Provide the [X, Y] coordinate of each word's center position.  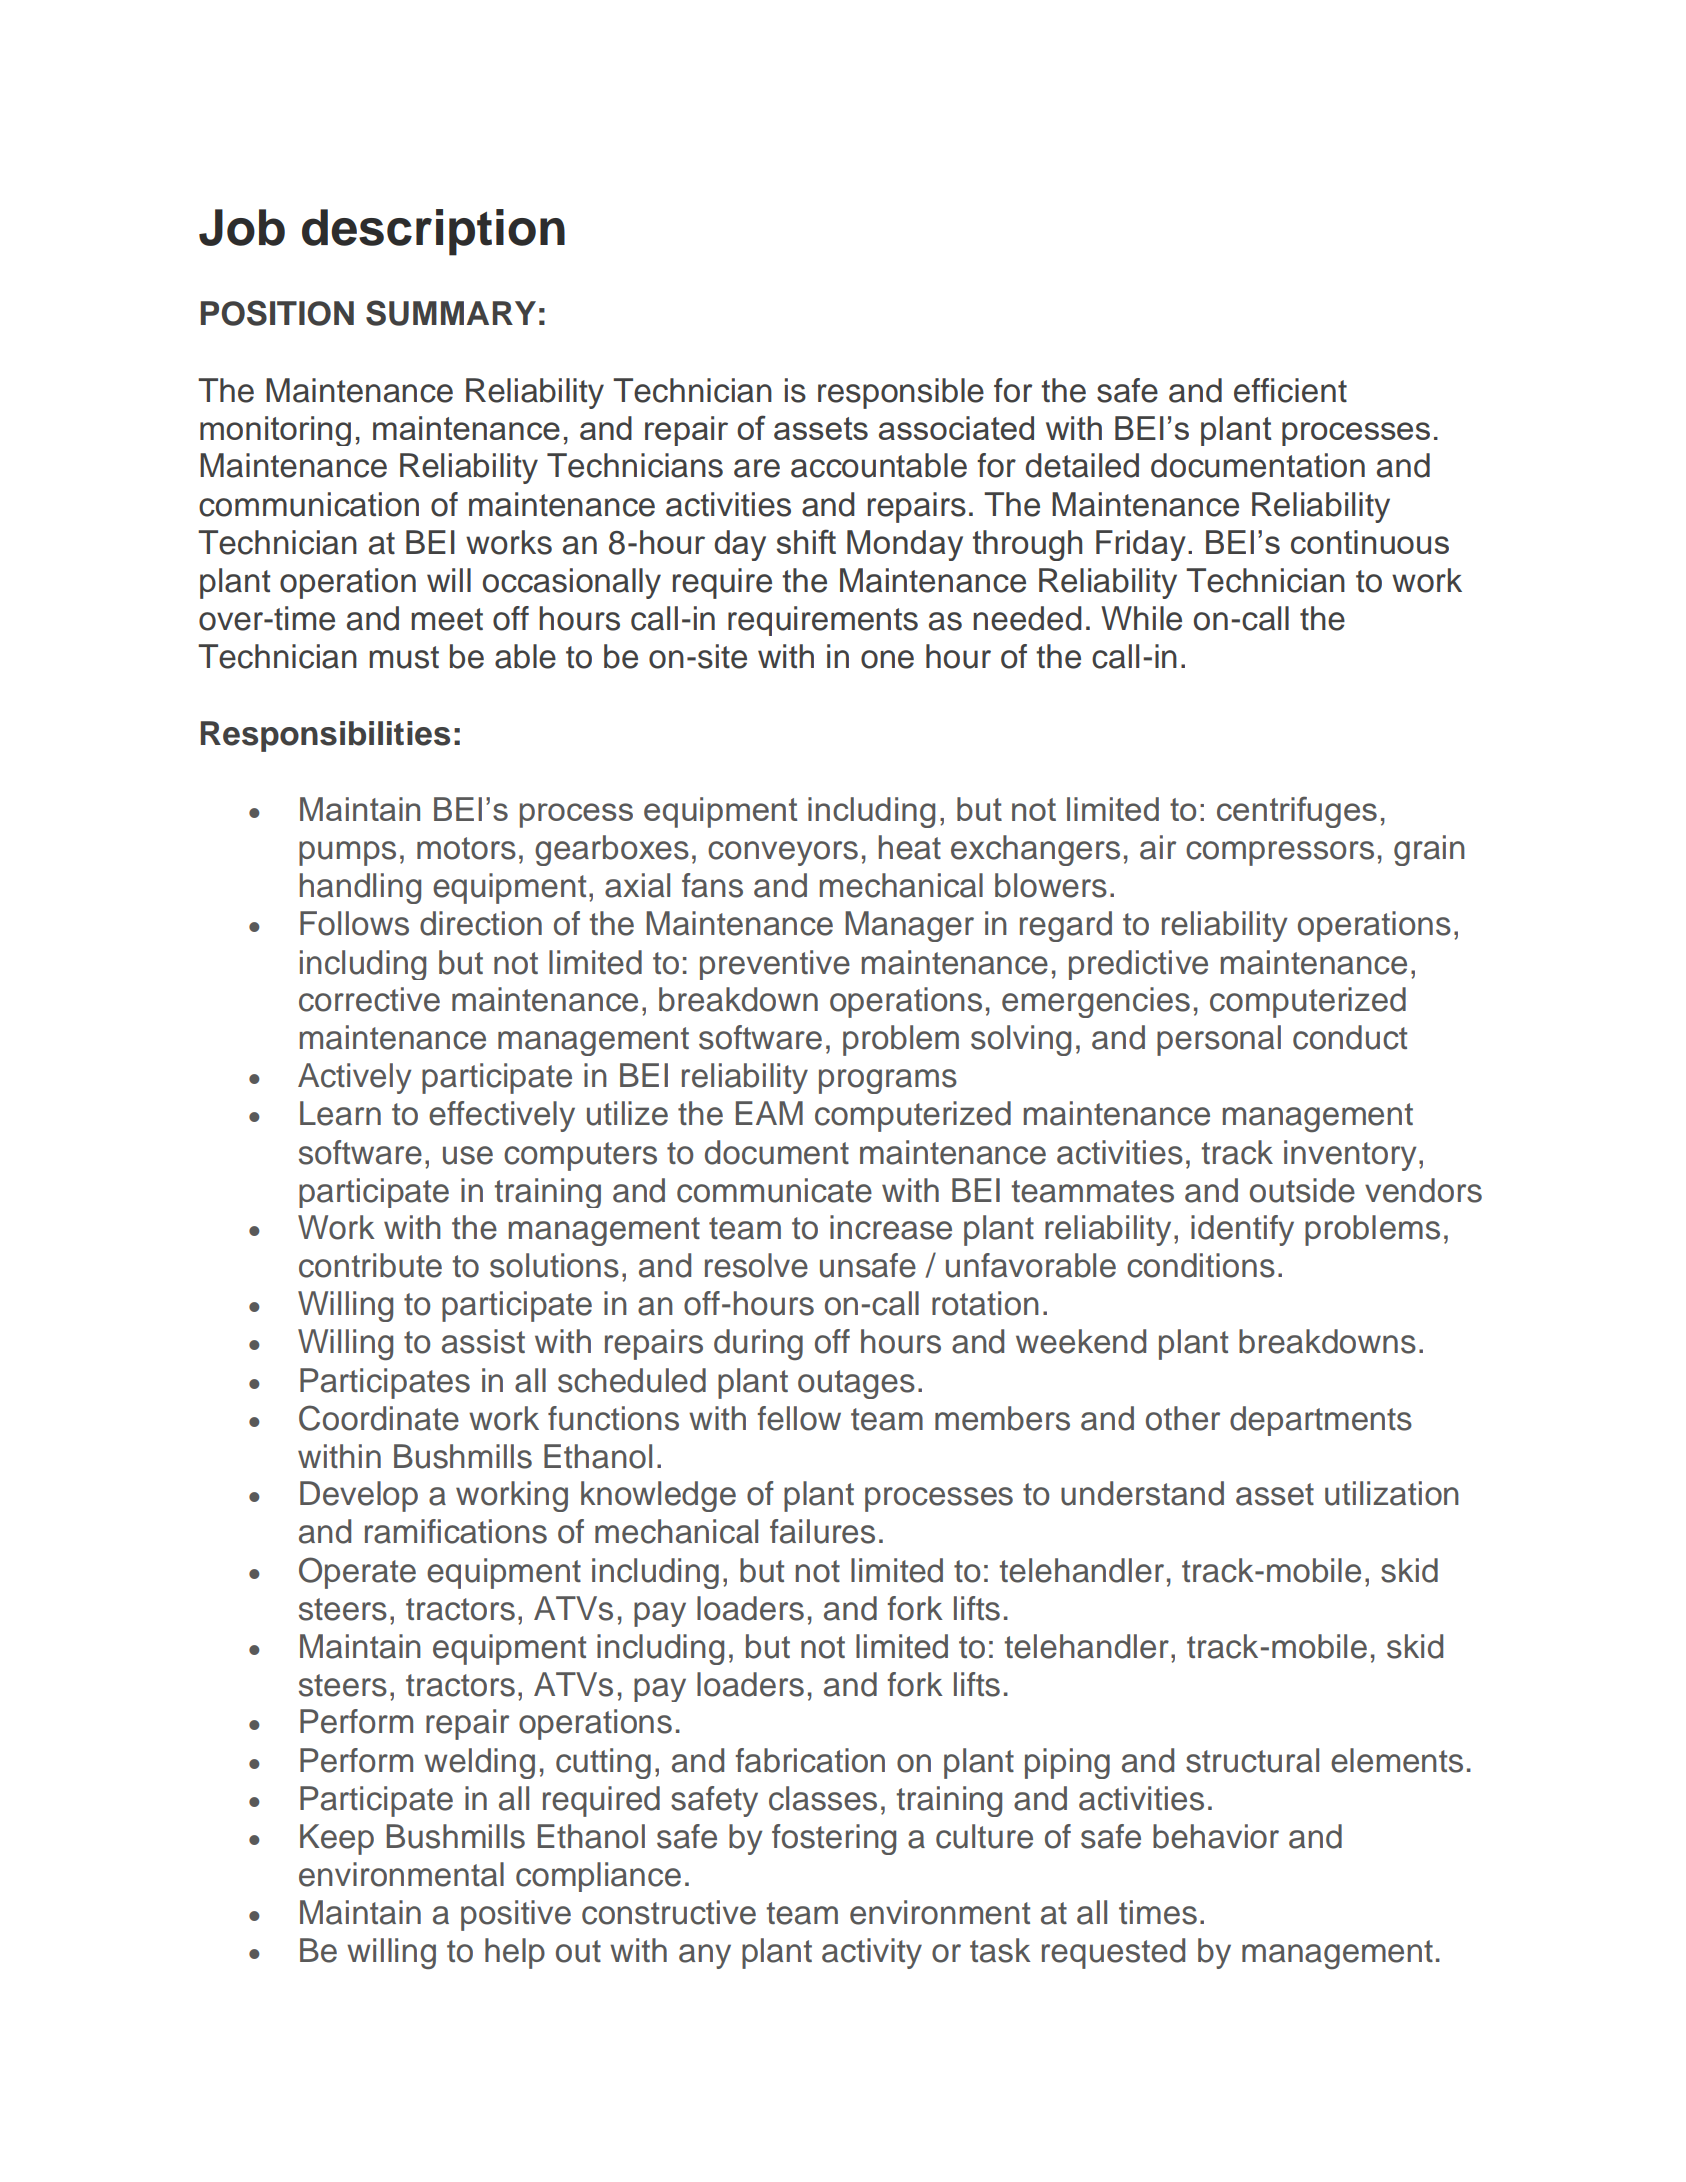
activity [872, 1953]
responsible [901, 393]
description [433, 232]
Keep [337, 1839]
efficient [1290, 390]
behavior [1216, 1836]
